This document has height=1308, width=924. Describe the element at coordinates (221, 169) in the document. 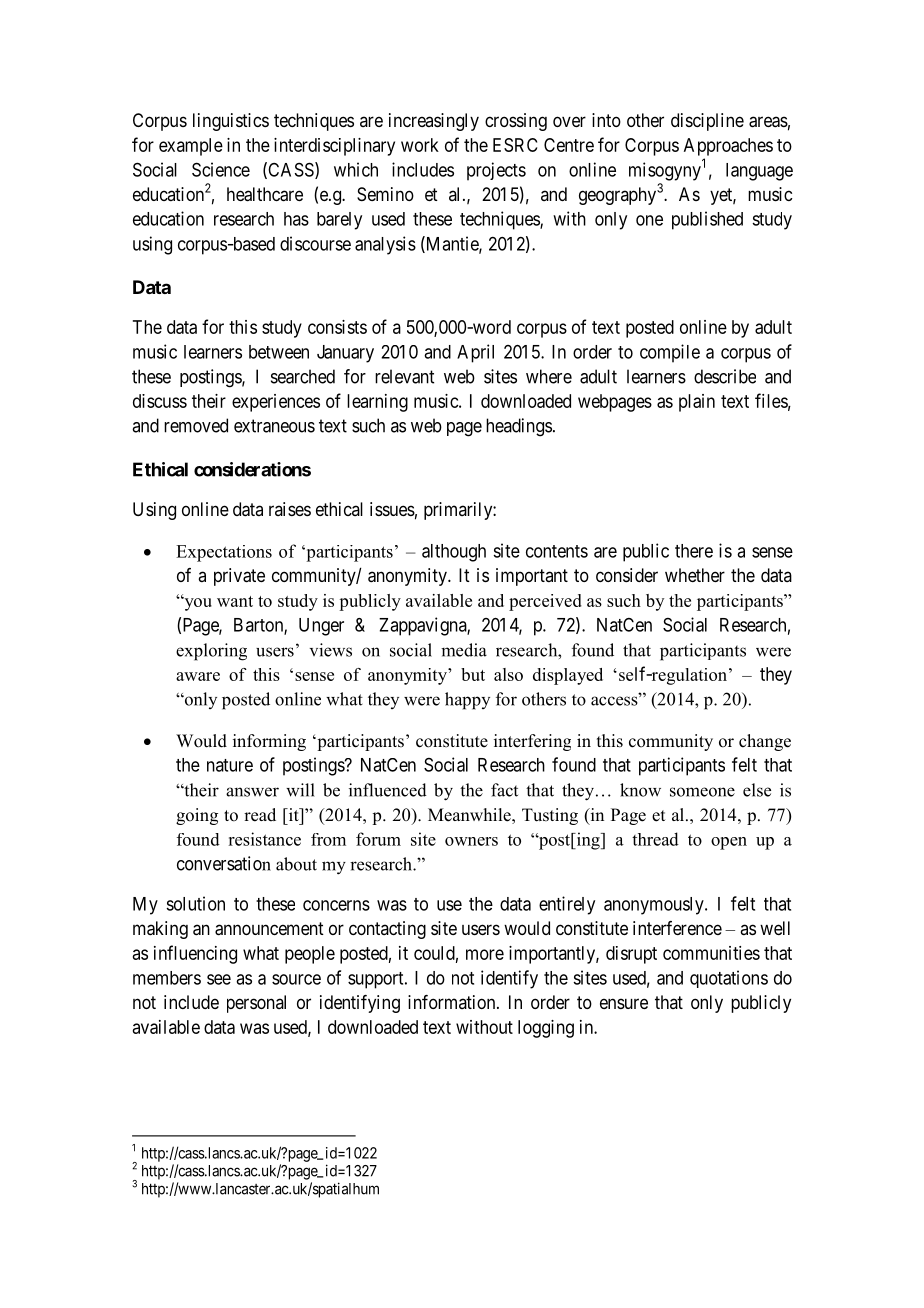

I see `Science` at that location.
